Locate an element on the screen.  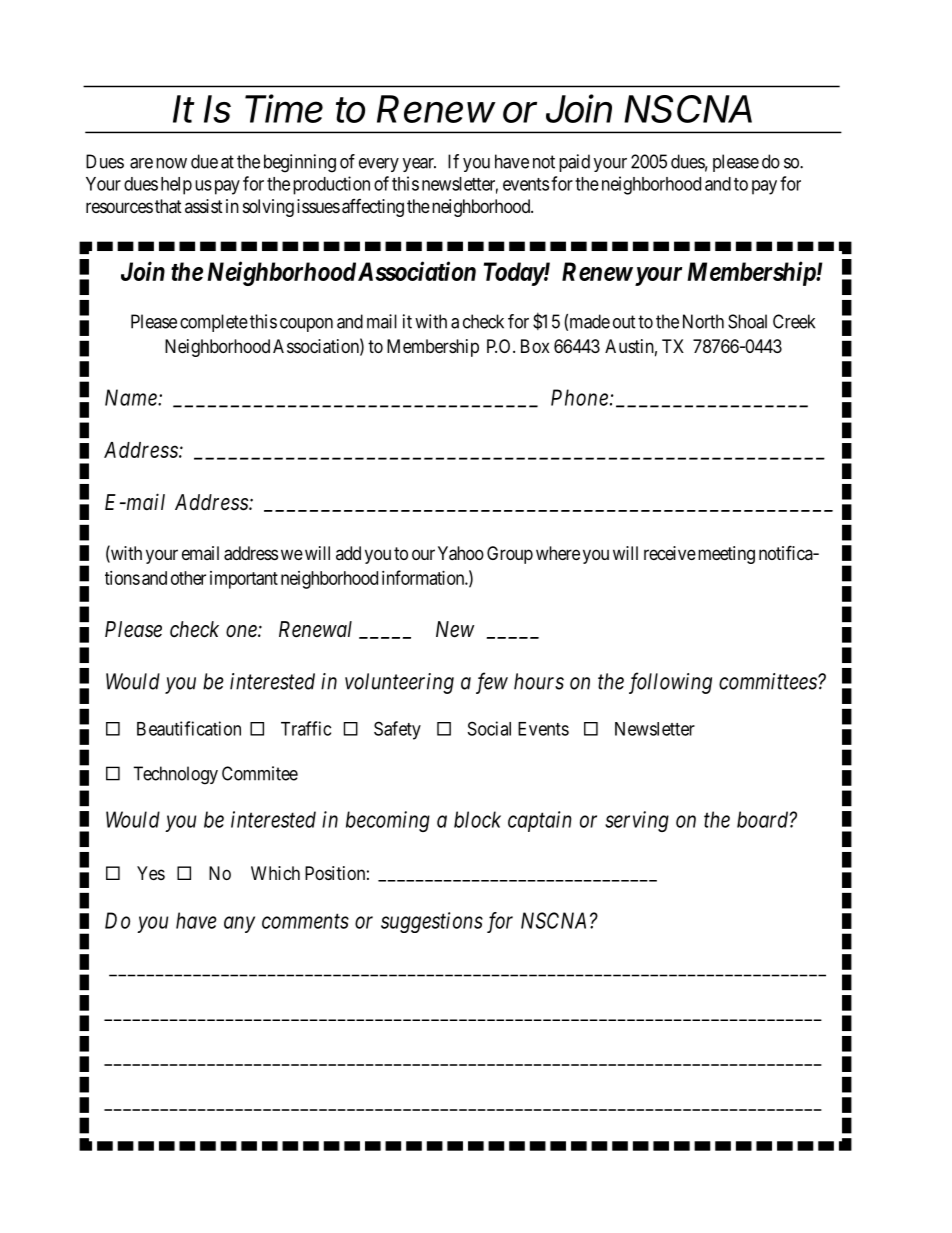
any is located at coordinates (239, 924).
